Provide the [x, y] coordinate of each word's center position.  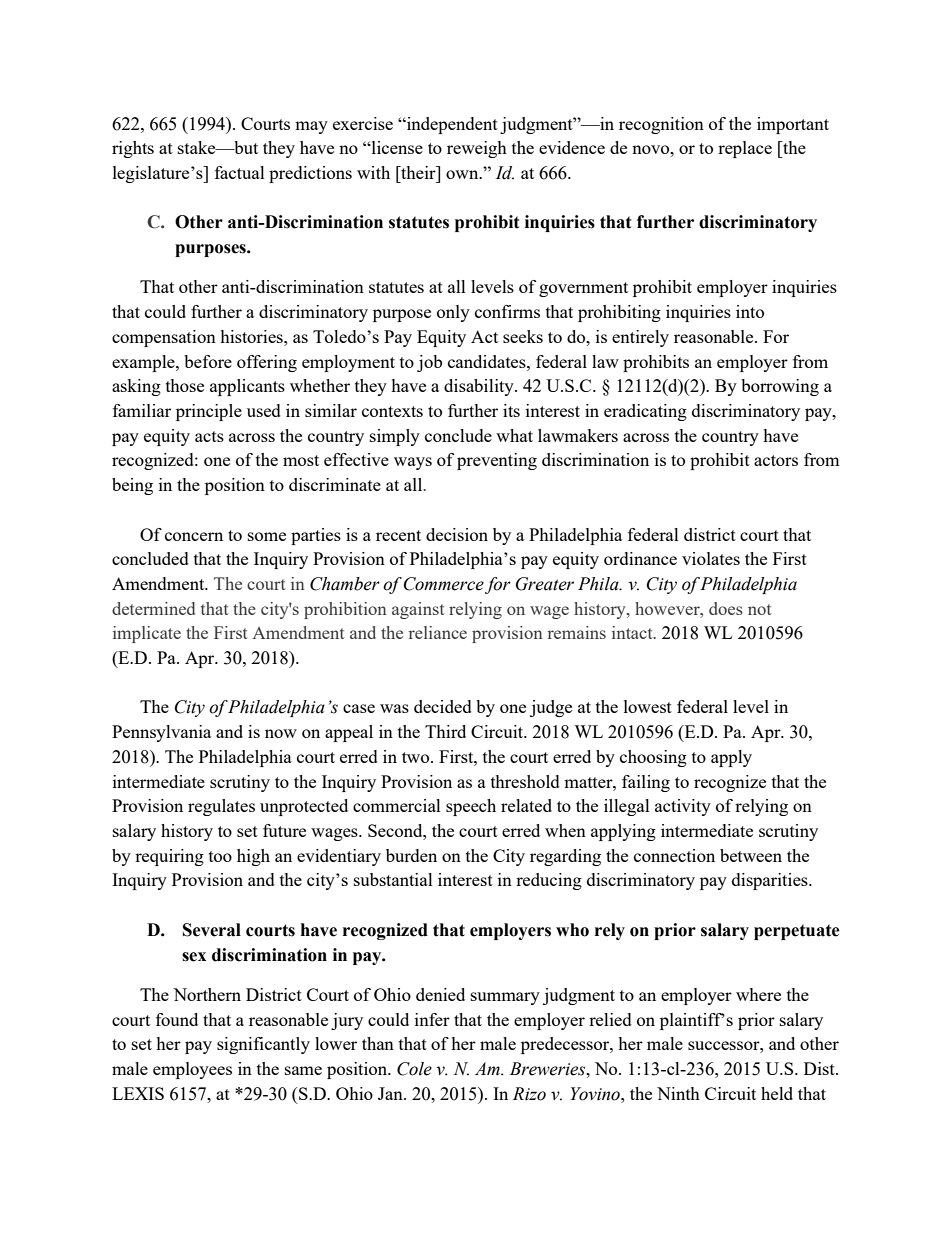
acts [209, 436]
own [463, 174]
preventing [497, 461]
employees [192, 1070]
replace [745, 149]
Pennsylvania [161, 733]
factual [240, 172]
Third [445, 731]
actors [776, 460]
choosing [653, 758]
